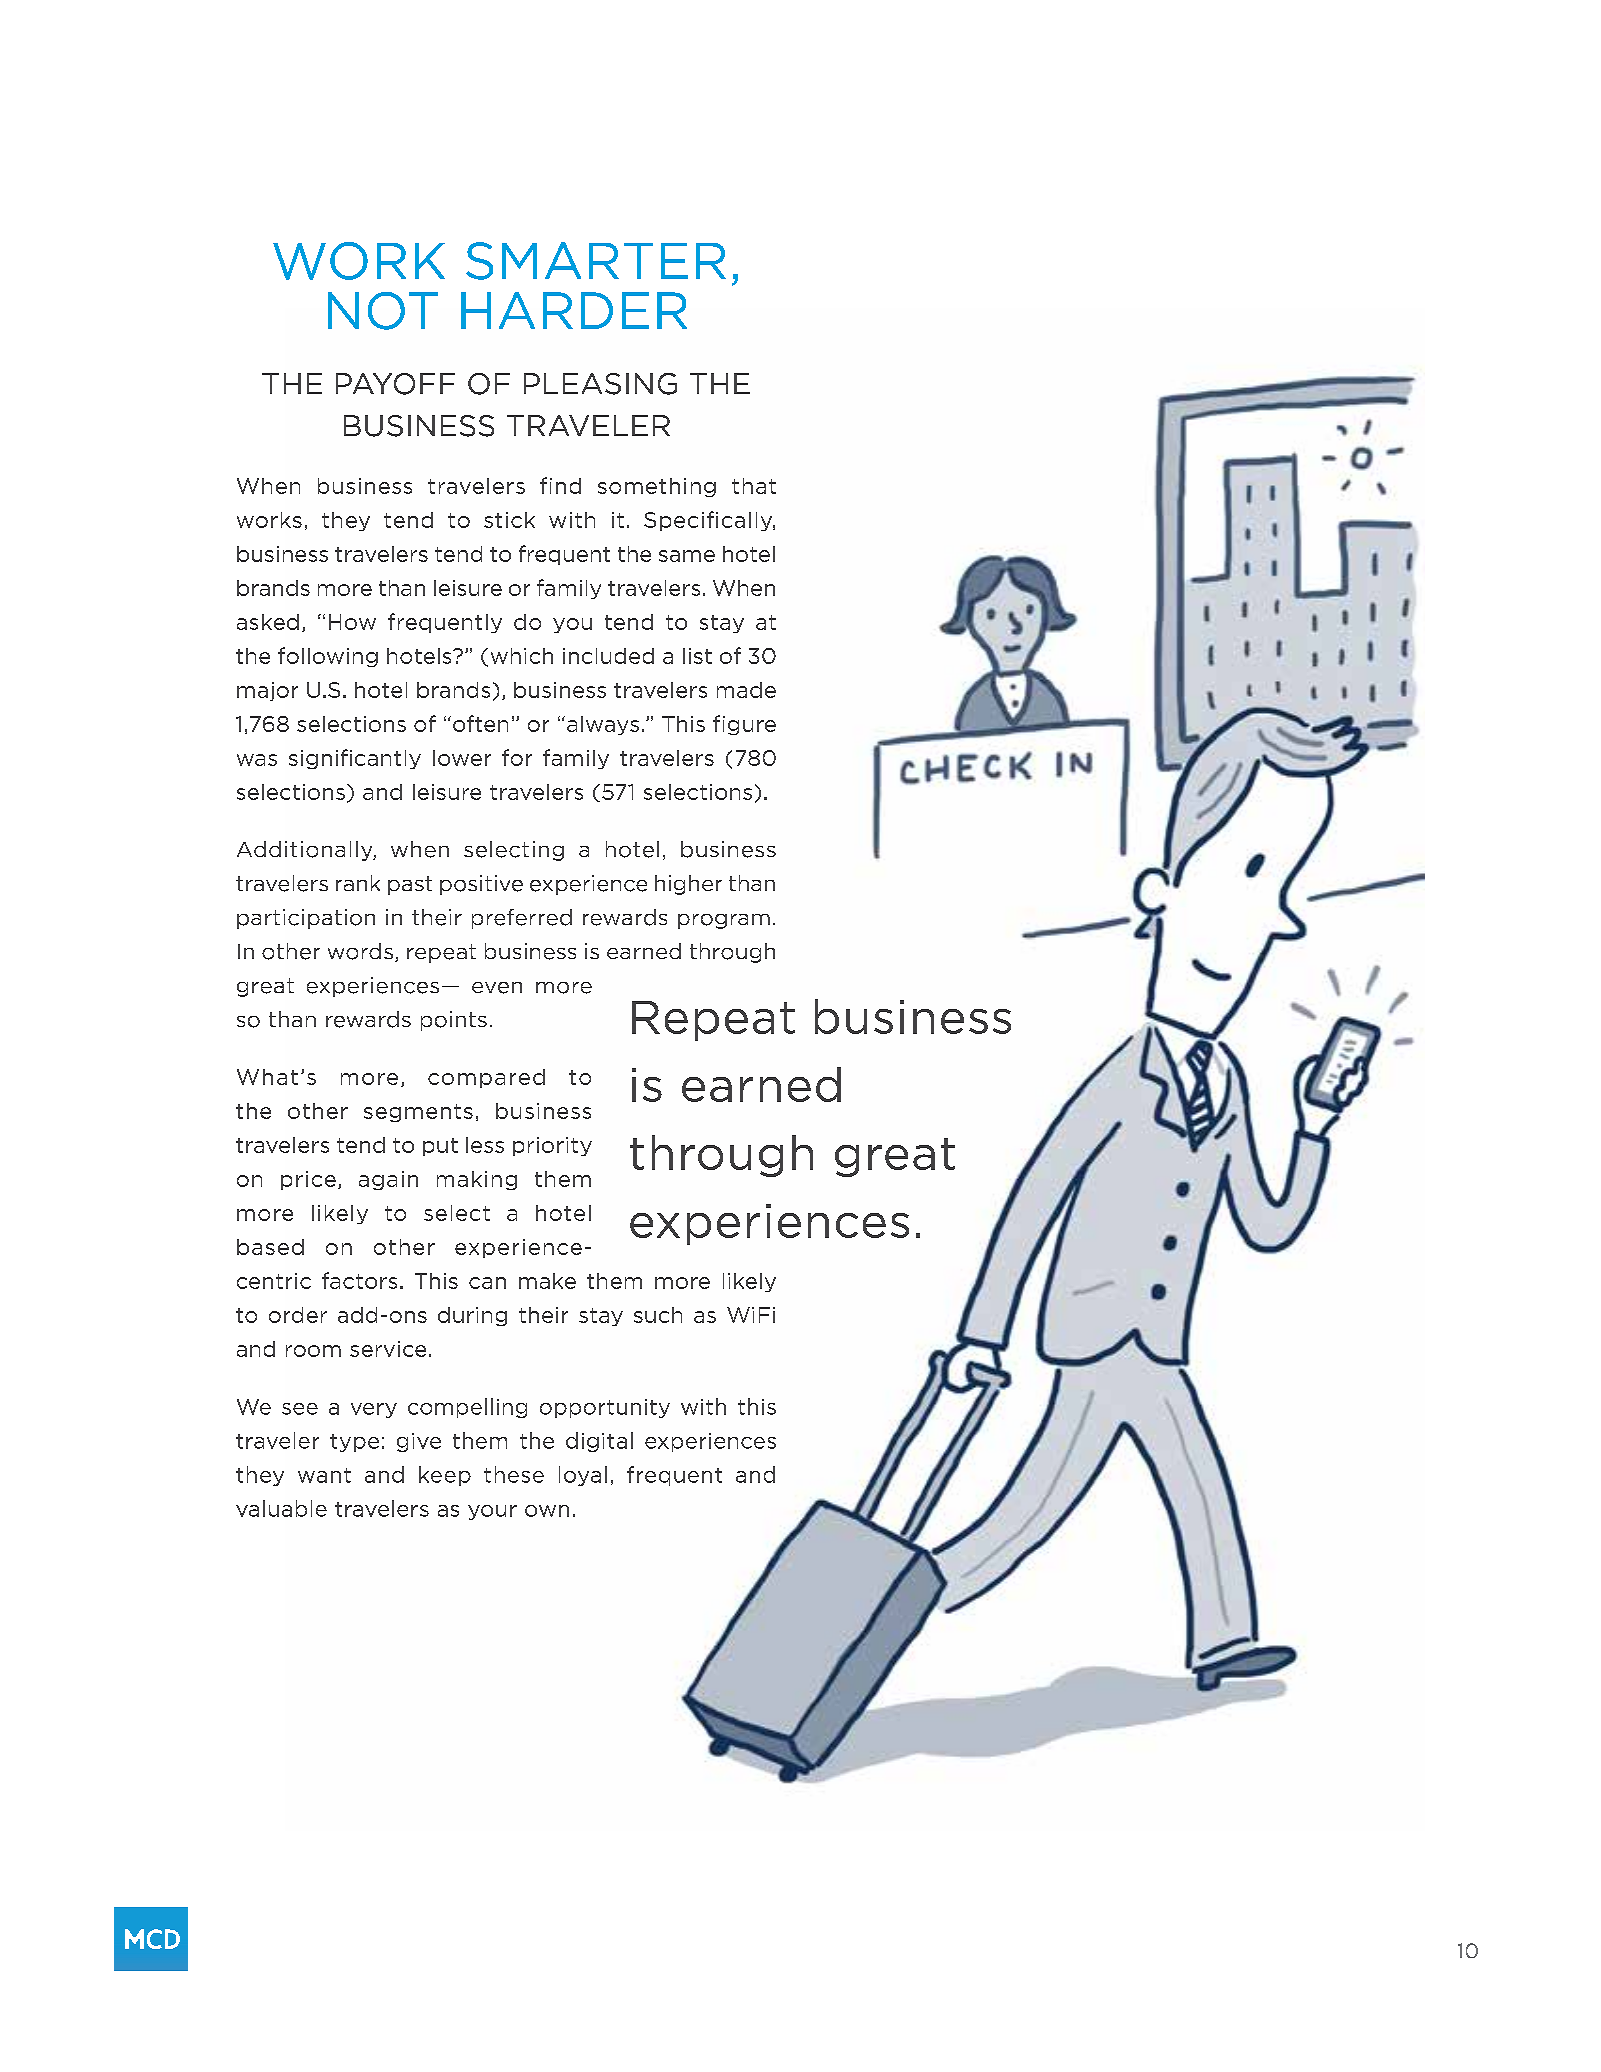  Describe the element at coordinates (688, 885) in the image. I see `higher` at that location.
